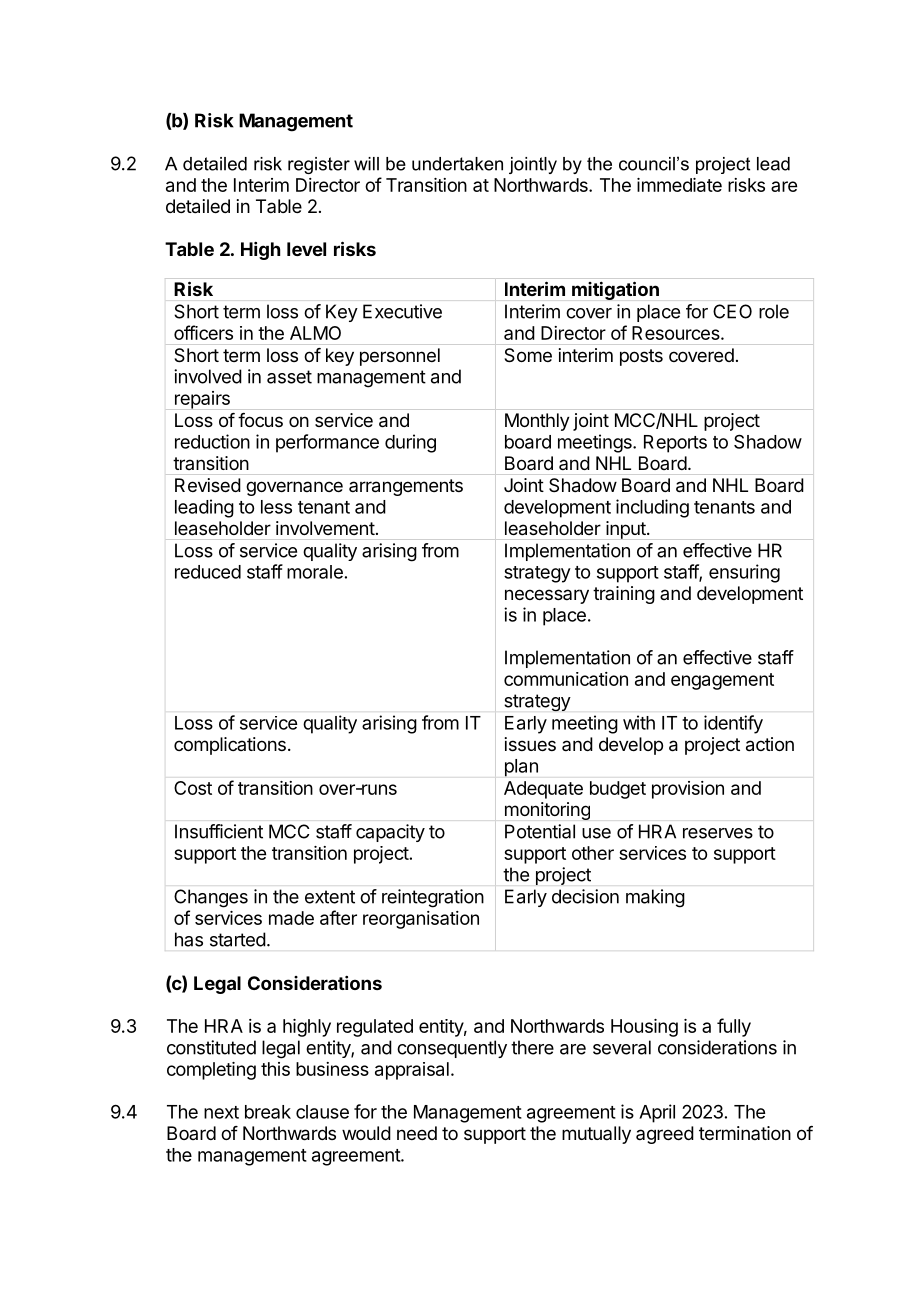 The height and width of the screenshot is (1308, 924). What do you see at coordinates (679, 185) in the screenshot?
I see `immediate` at bounding box center [679, 185].
